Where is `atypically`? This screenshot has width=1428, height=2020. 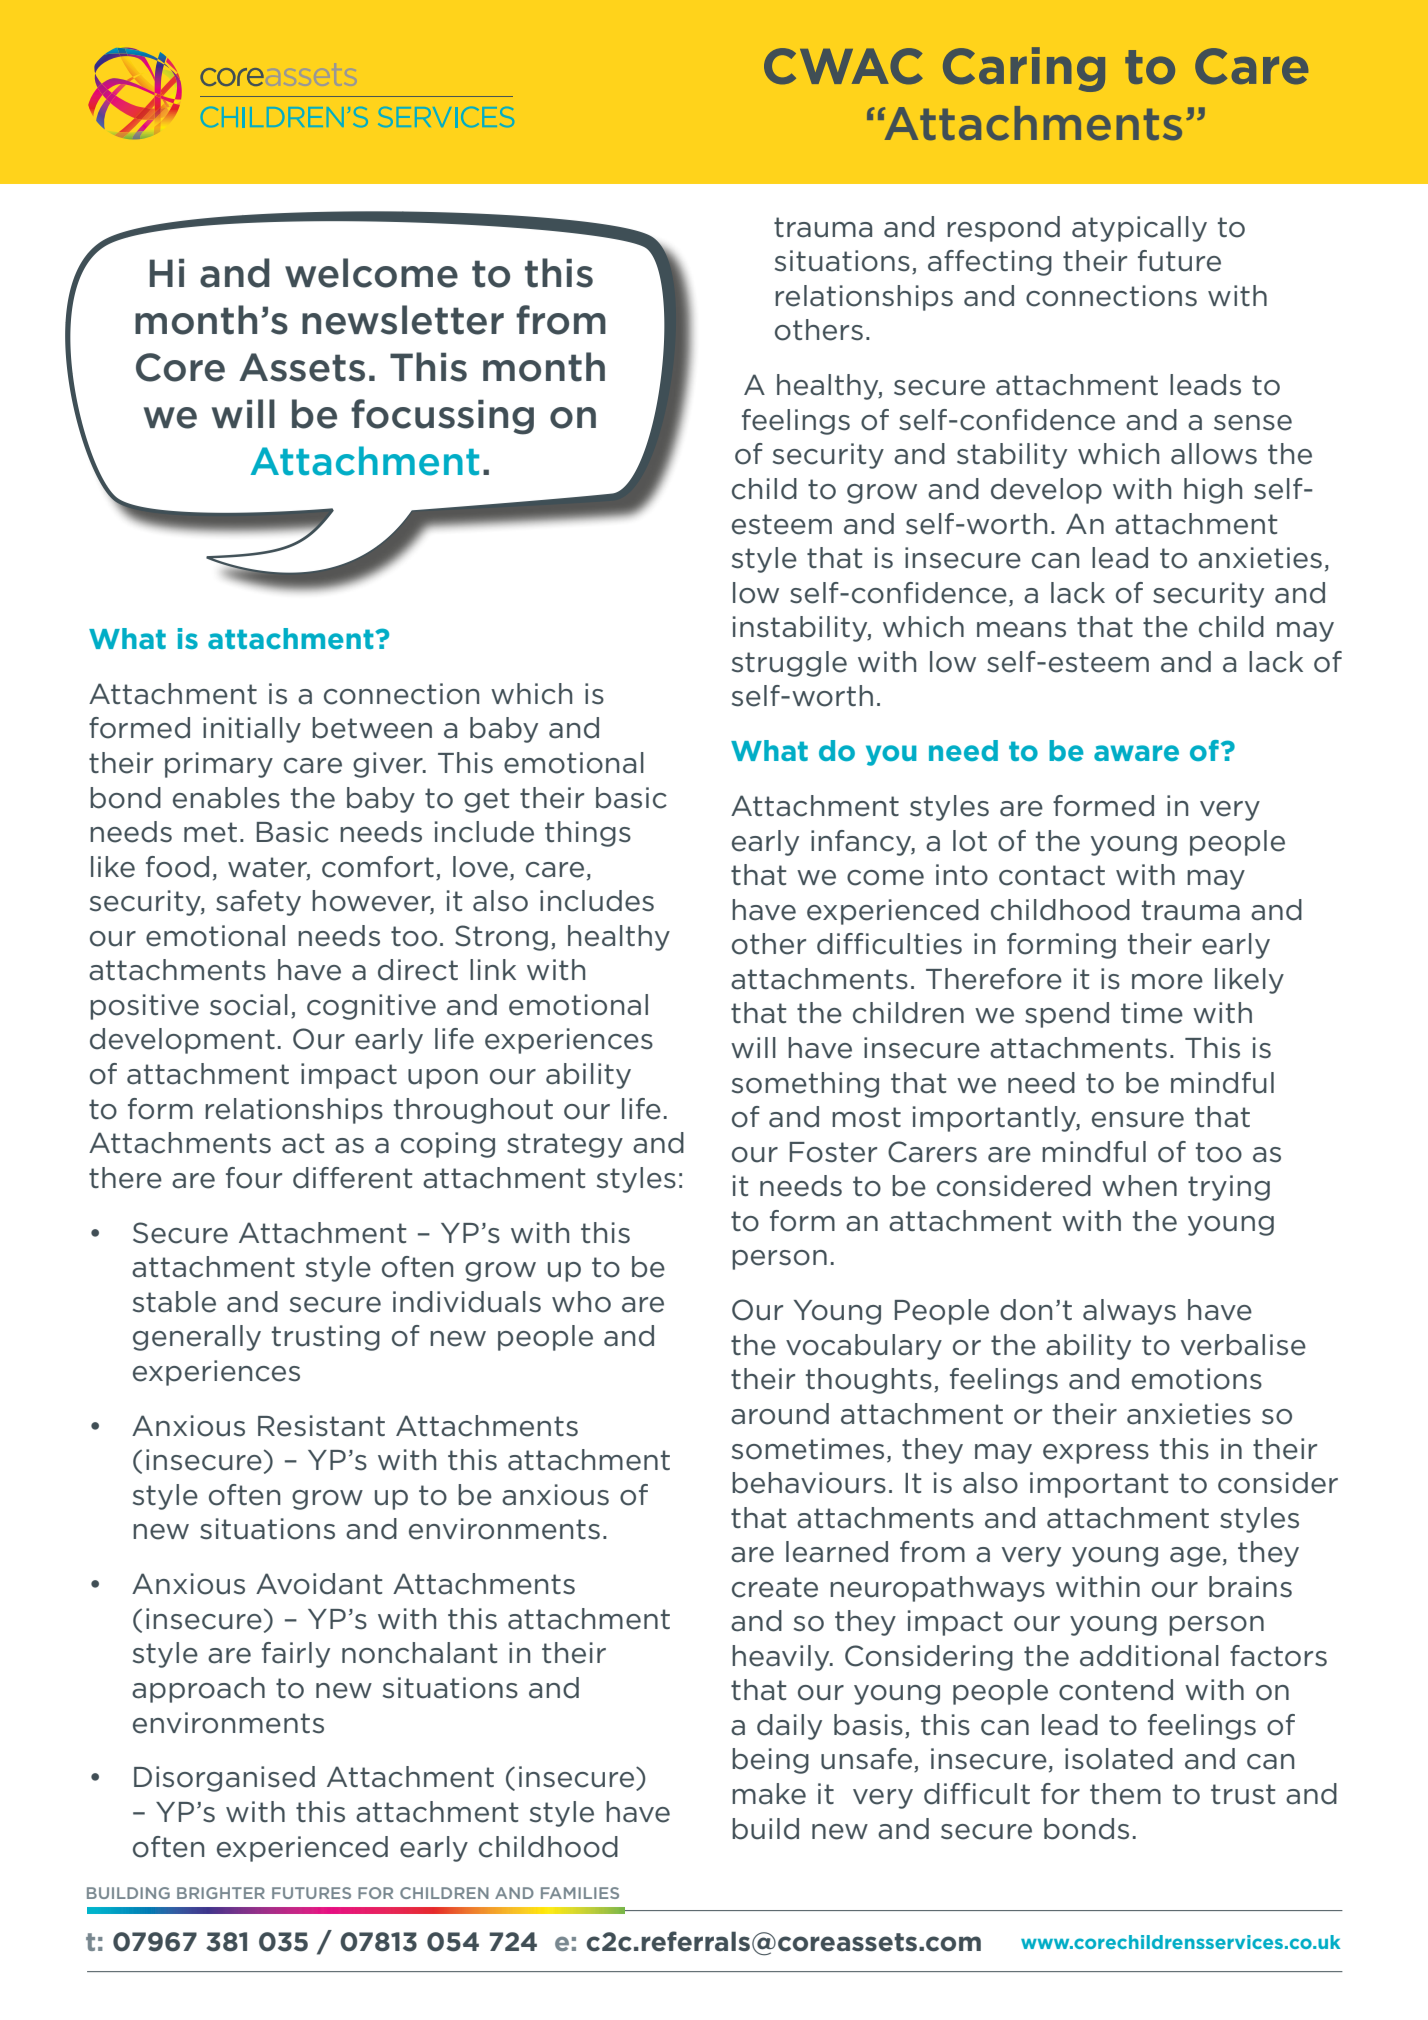 atypically is located at coordinates (1139, 229).
